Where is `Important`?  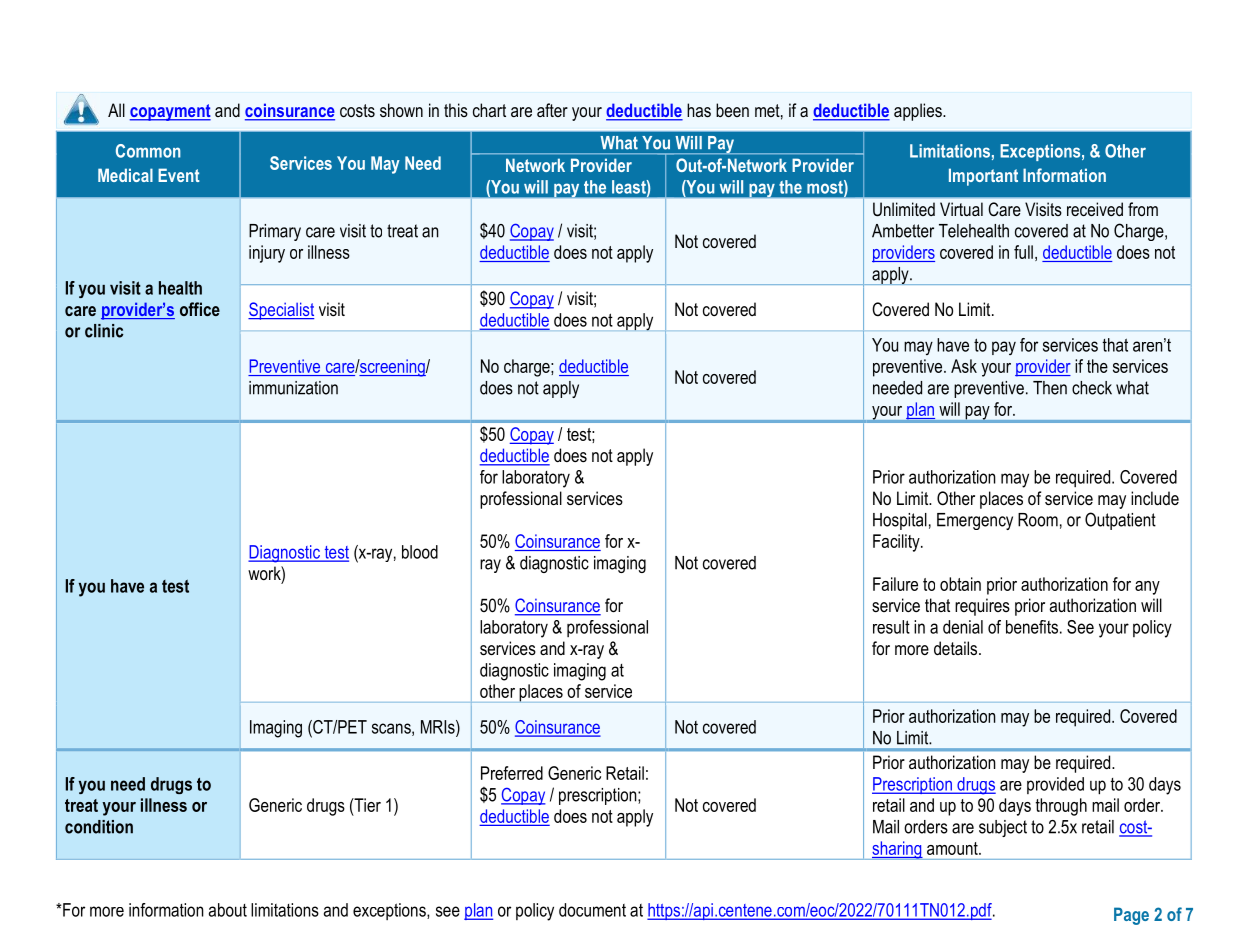
Important is located at coordinates (983, 177).
